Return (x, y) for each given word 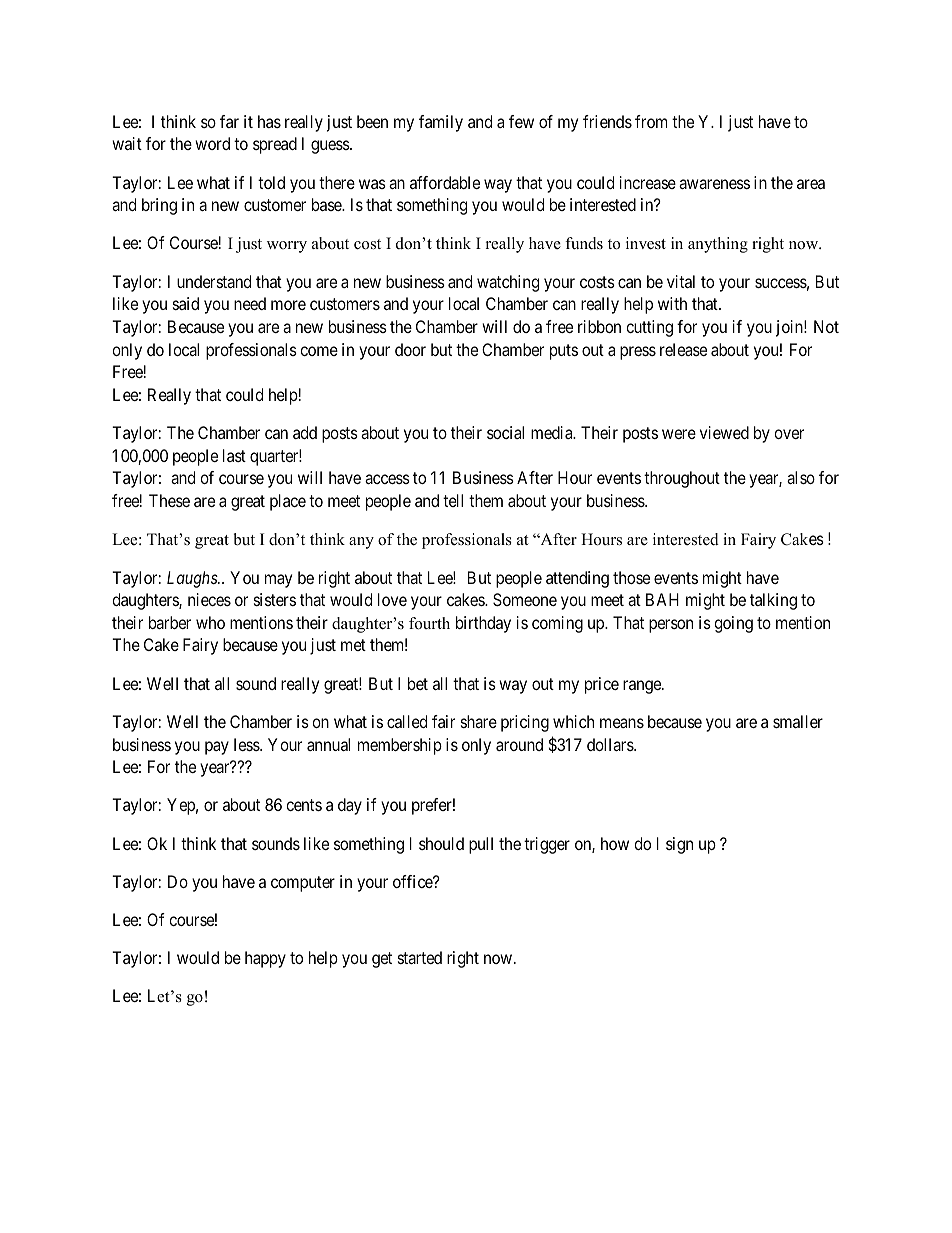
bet (418, 683)
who (210, 622)
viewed (724, 432)
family (441, 123)
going (733, 624)
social (505, 432)
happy (265, 959)
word (212, 143)
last (234, 455)
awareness (714, 184)
